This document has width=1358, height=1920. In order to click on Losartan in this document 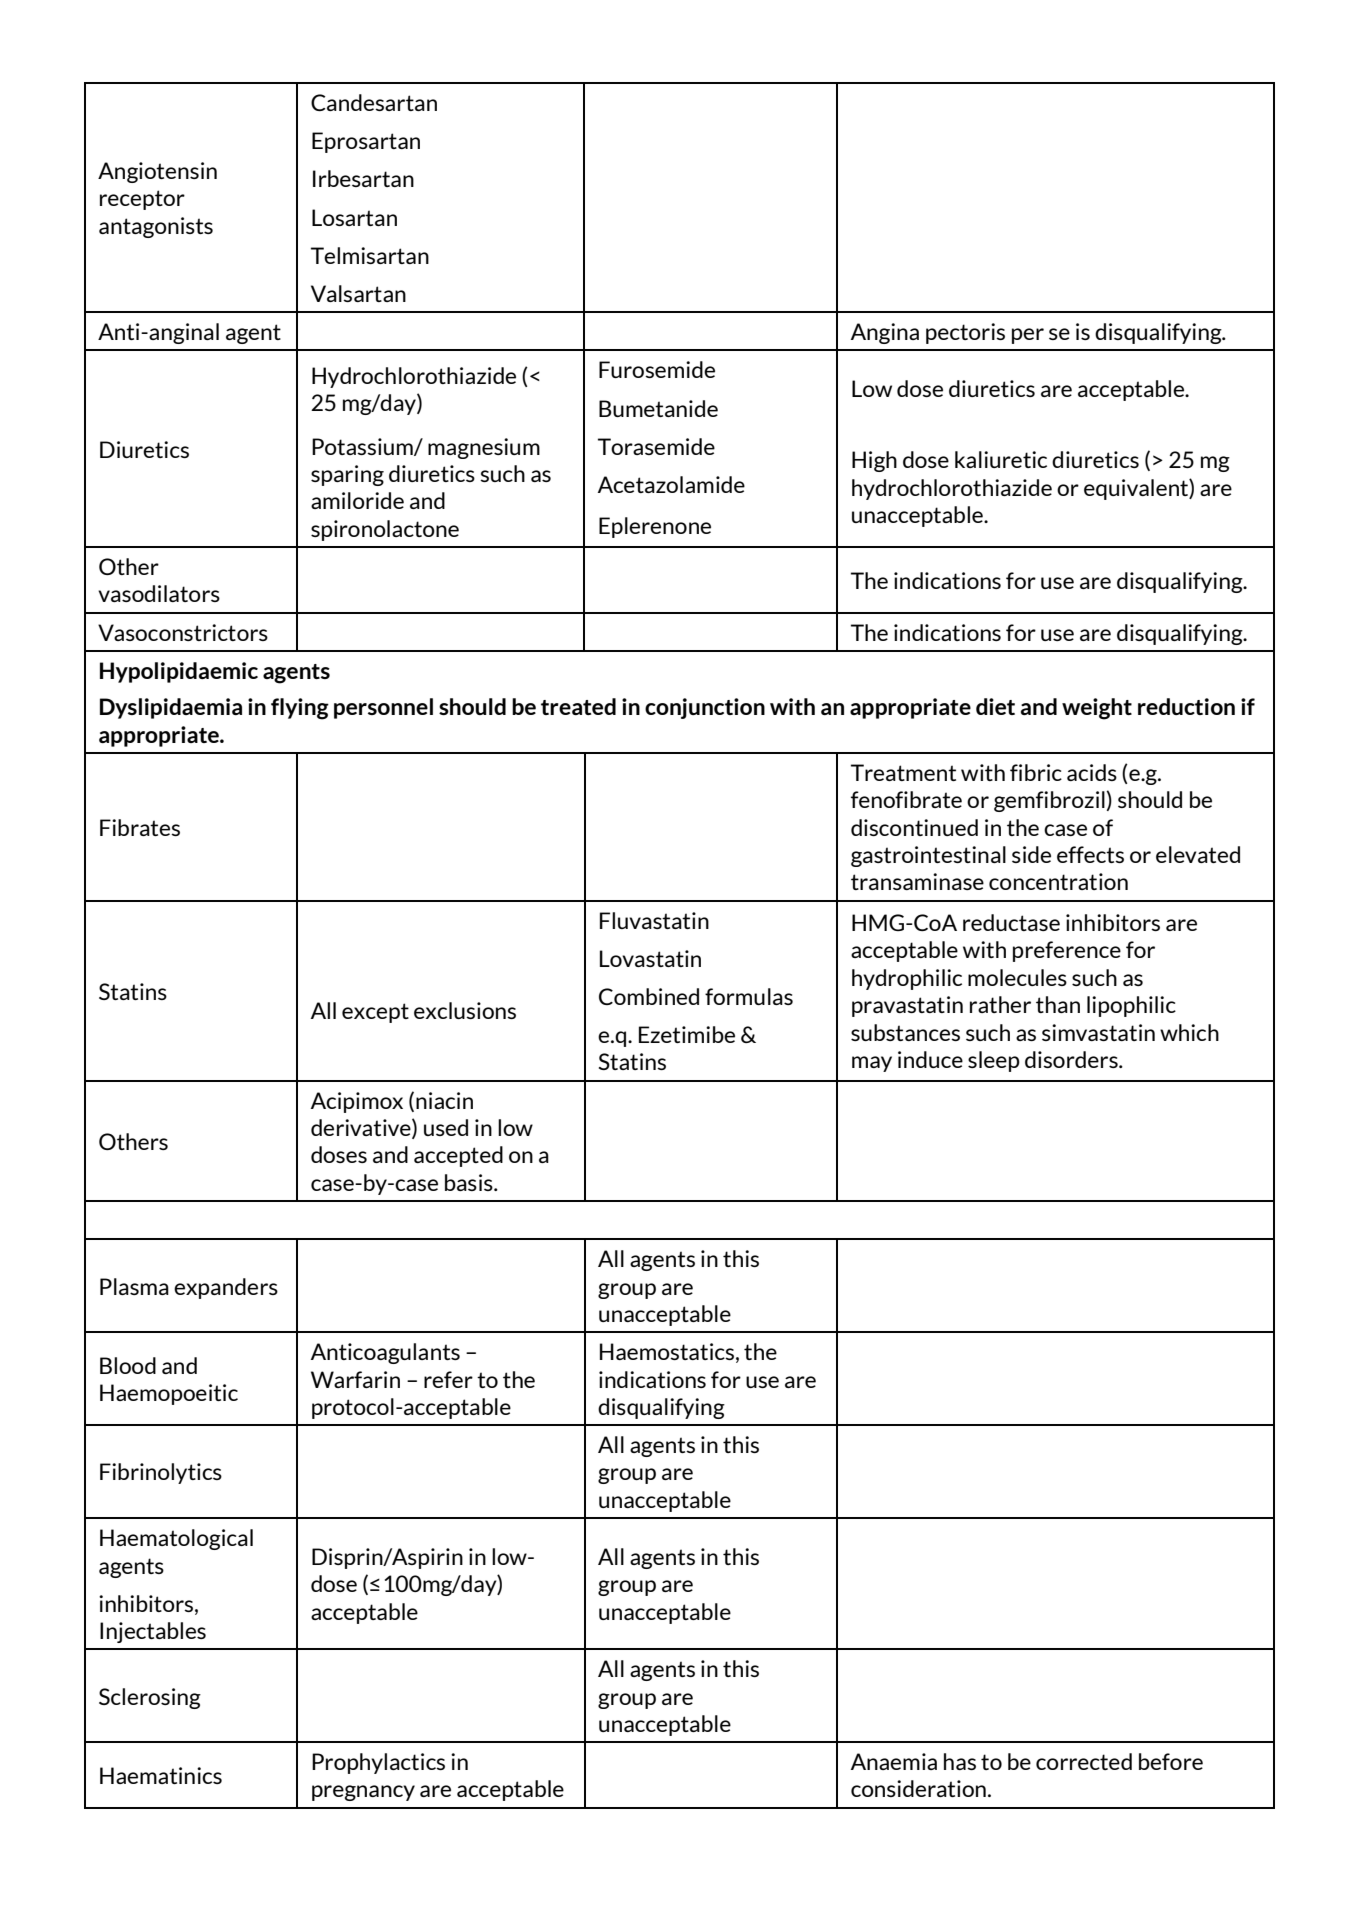, I will do `click(354, 217)`.
